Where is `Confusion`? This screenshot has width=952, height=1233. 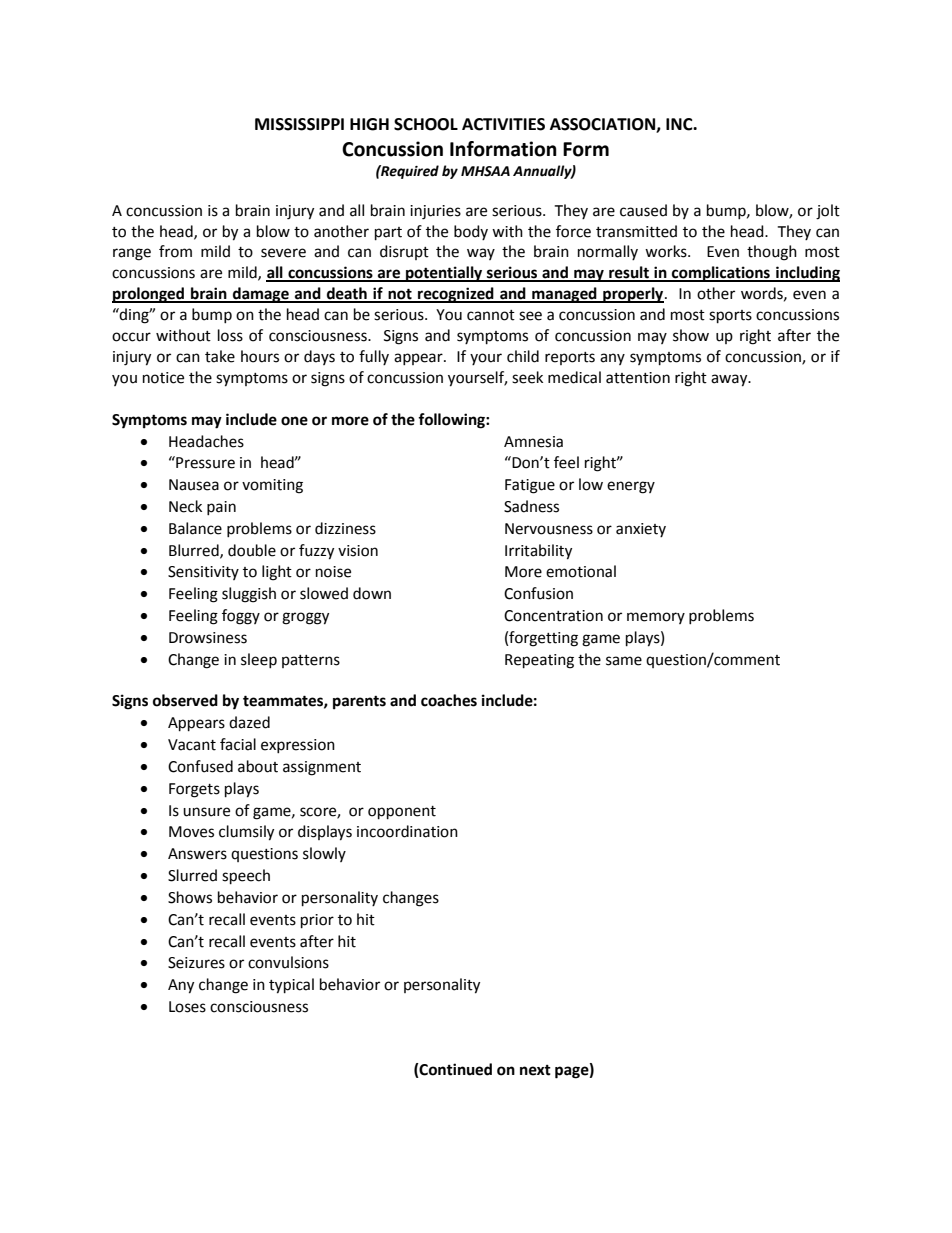 Confusion is located at coordinates (538, 593).
